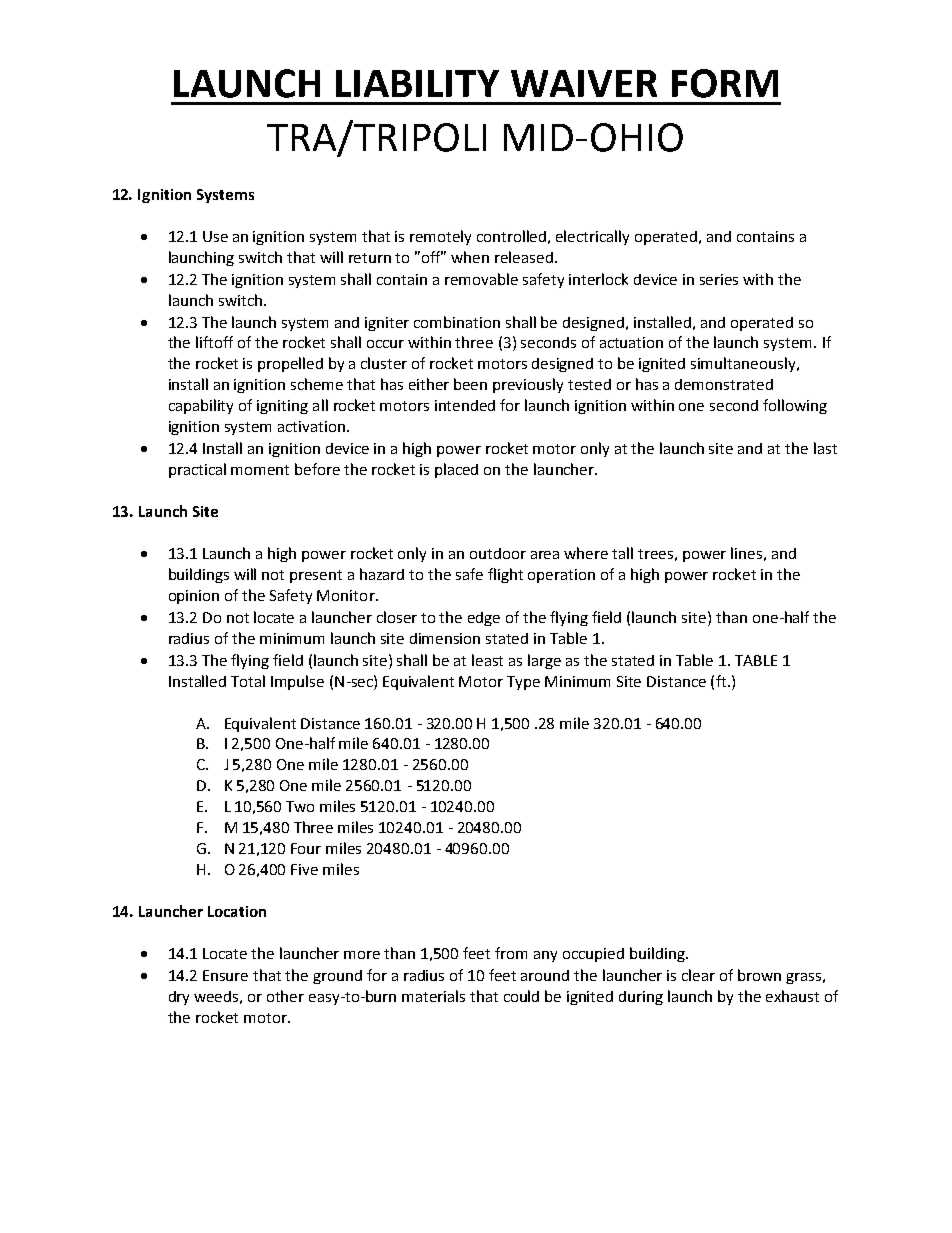  Describe the element at coordinates (725, 83) in the page. I see `FORM` at that location.
